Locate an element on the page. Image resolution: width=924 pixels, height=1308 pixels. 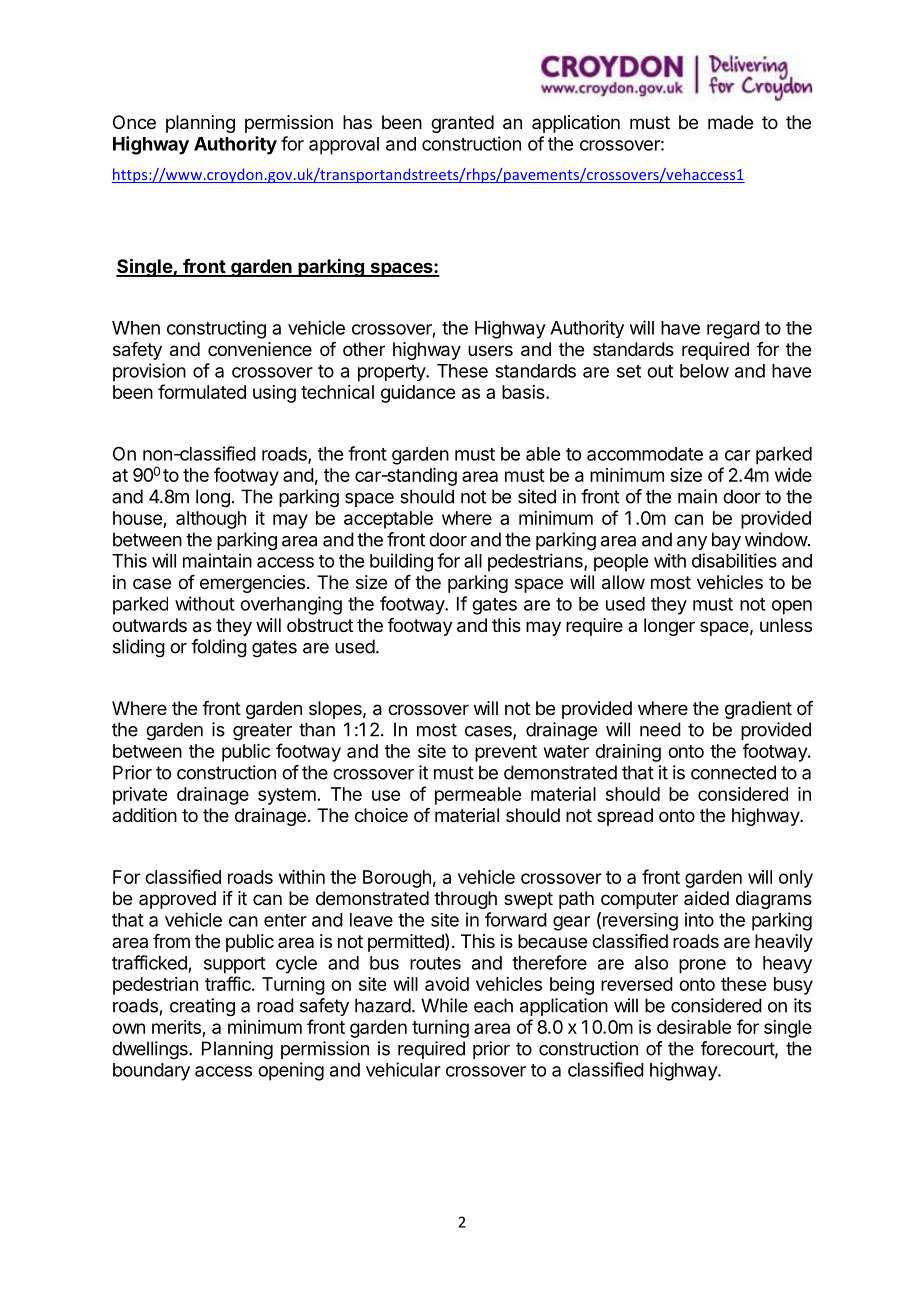
made is located at coordinates (730, 122).
